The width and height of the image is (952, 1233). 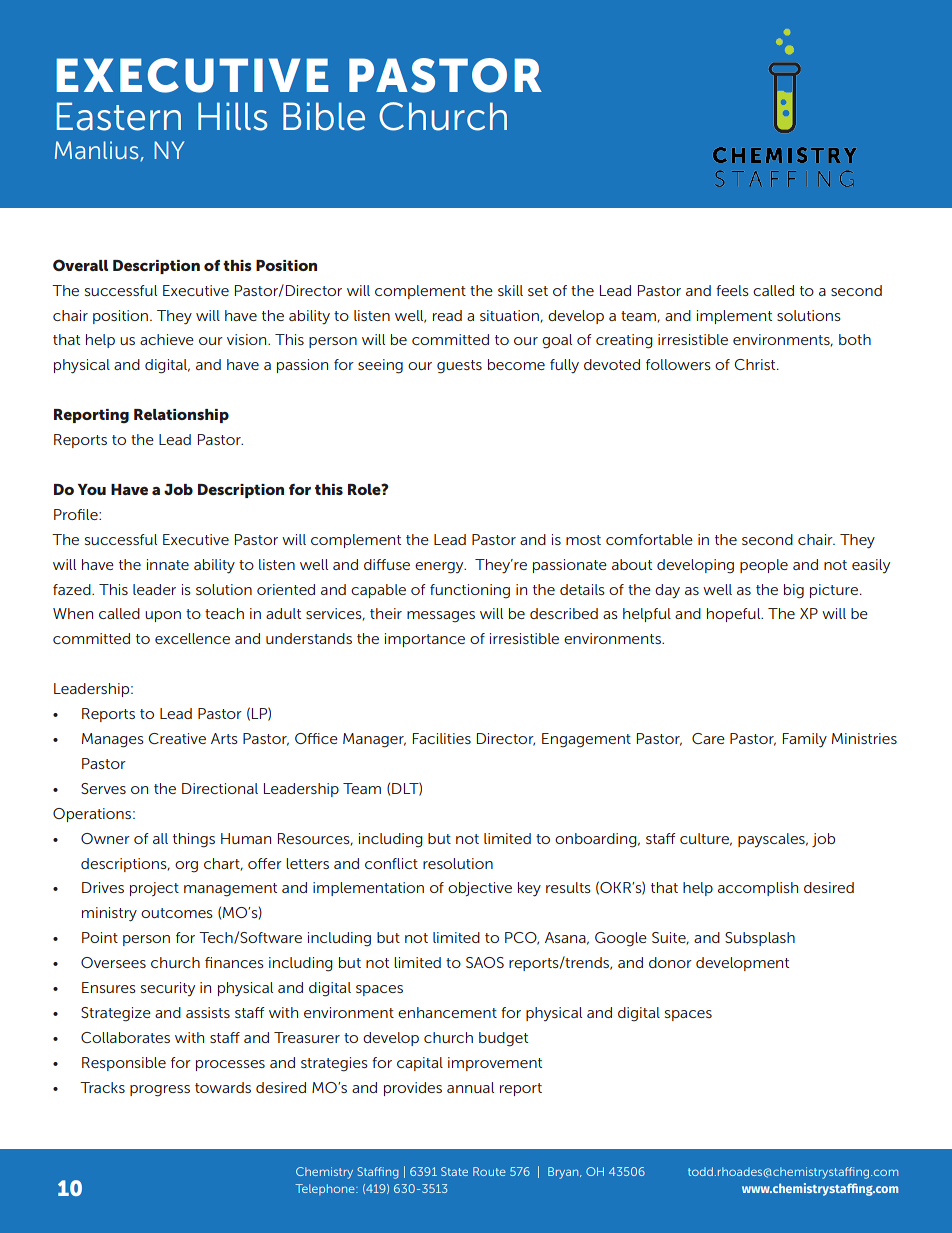 What do you see at coordinates (425, 640) in the image?
I see `importance` at bounding box center [425, 640].
